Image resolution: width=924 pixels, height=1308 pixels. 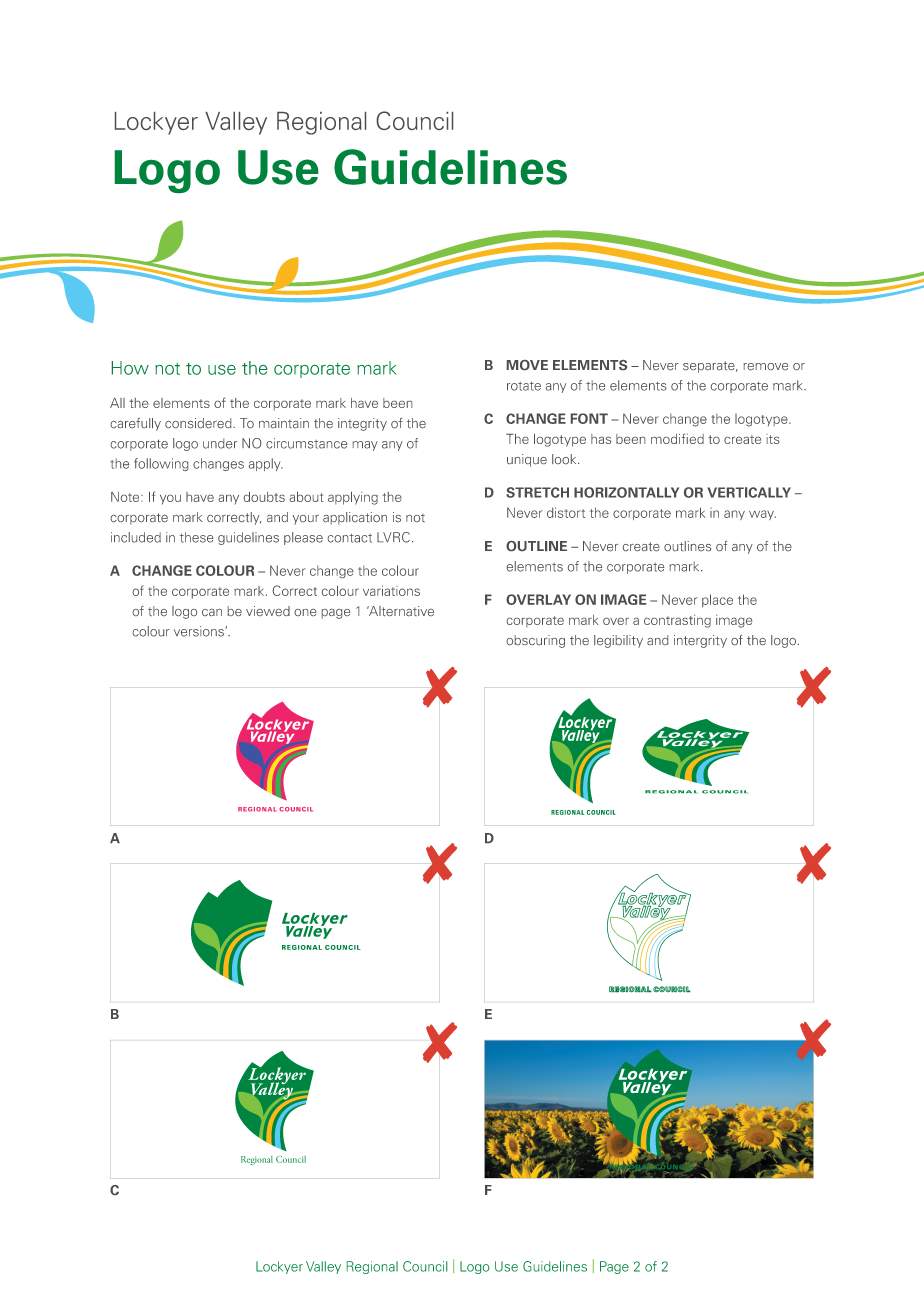 What do you see at coordinates (212, 612) in the screenshot?
I see `can` at bounding box center [212, 612].
